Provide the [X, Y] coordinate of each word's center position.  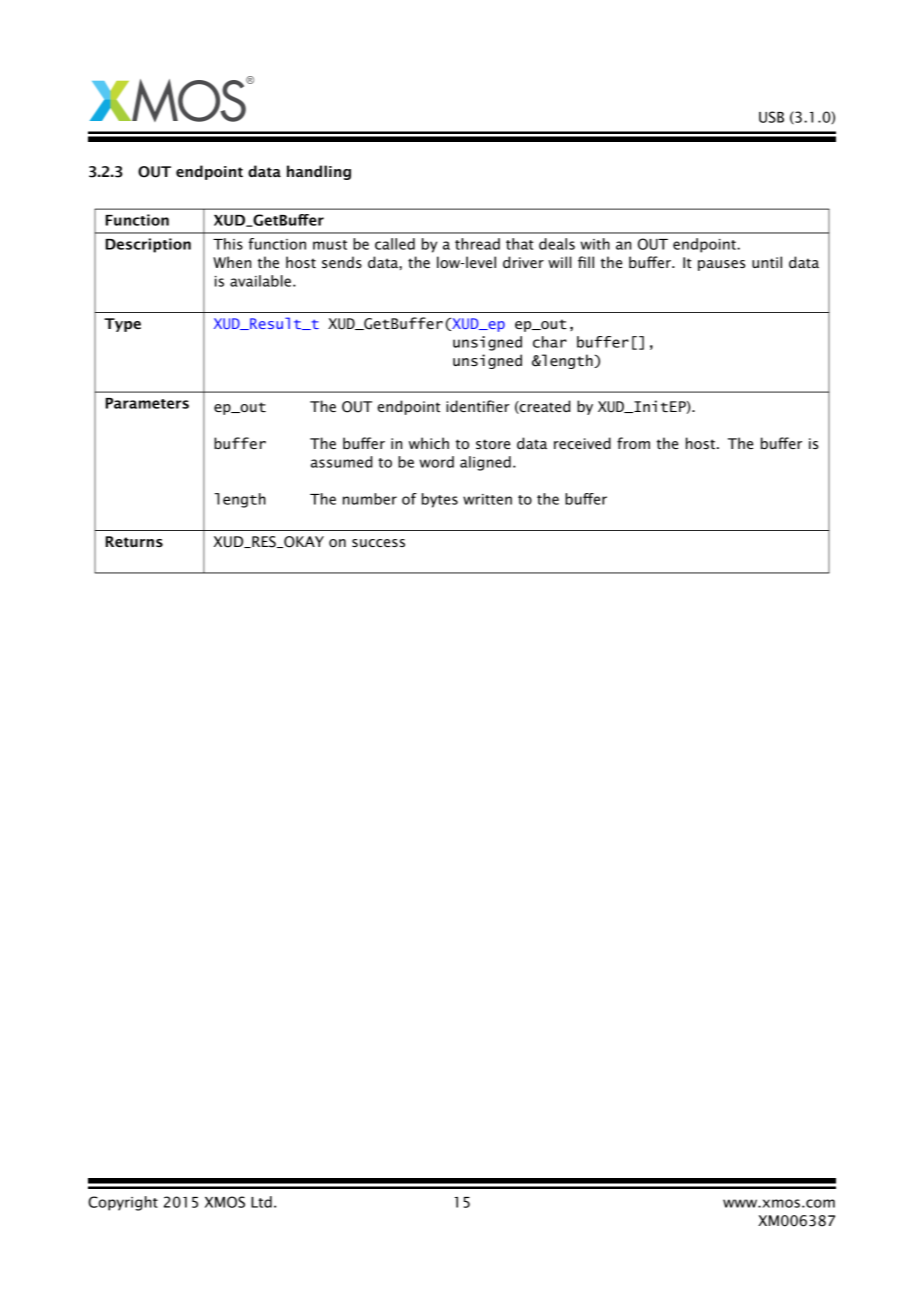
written [487, 499]
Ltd [261, 1202]
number [370, 499]
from [633, 443]
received [582, 443]
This [228, 244]
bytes [440, 500]
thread [477, 244]
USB [771, 117]
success [378, 543]
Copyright [123, 1203]
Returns [134, 541]
